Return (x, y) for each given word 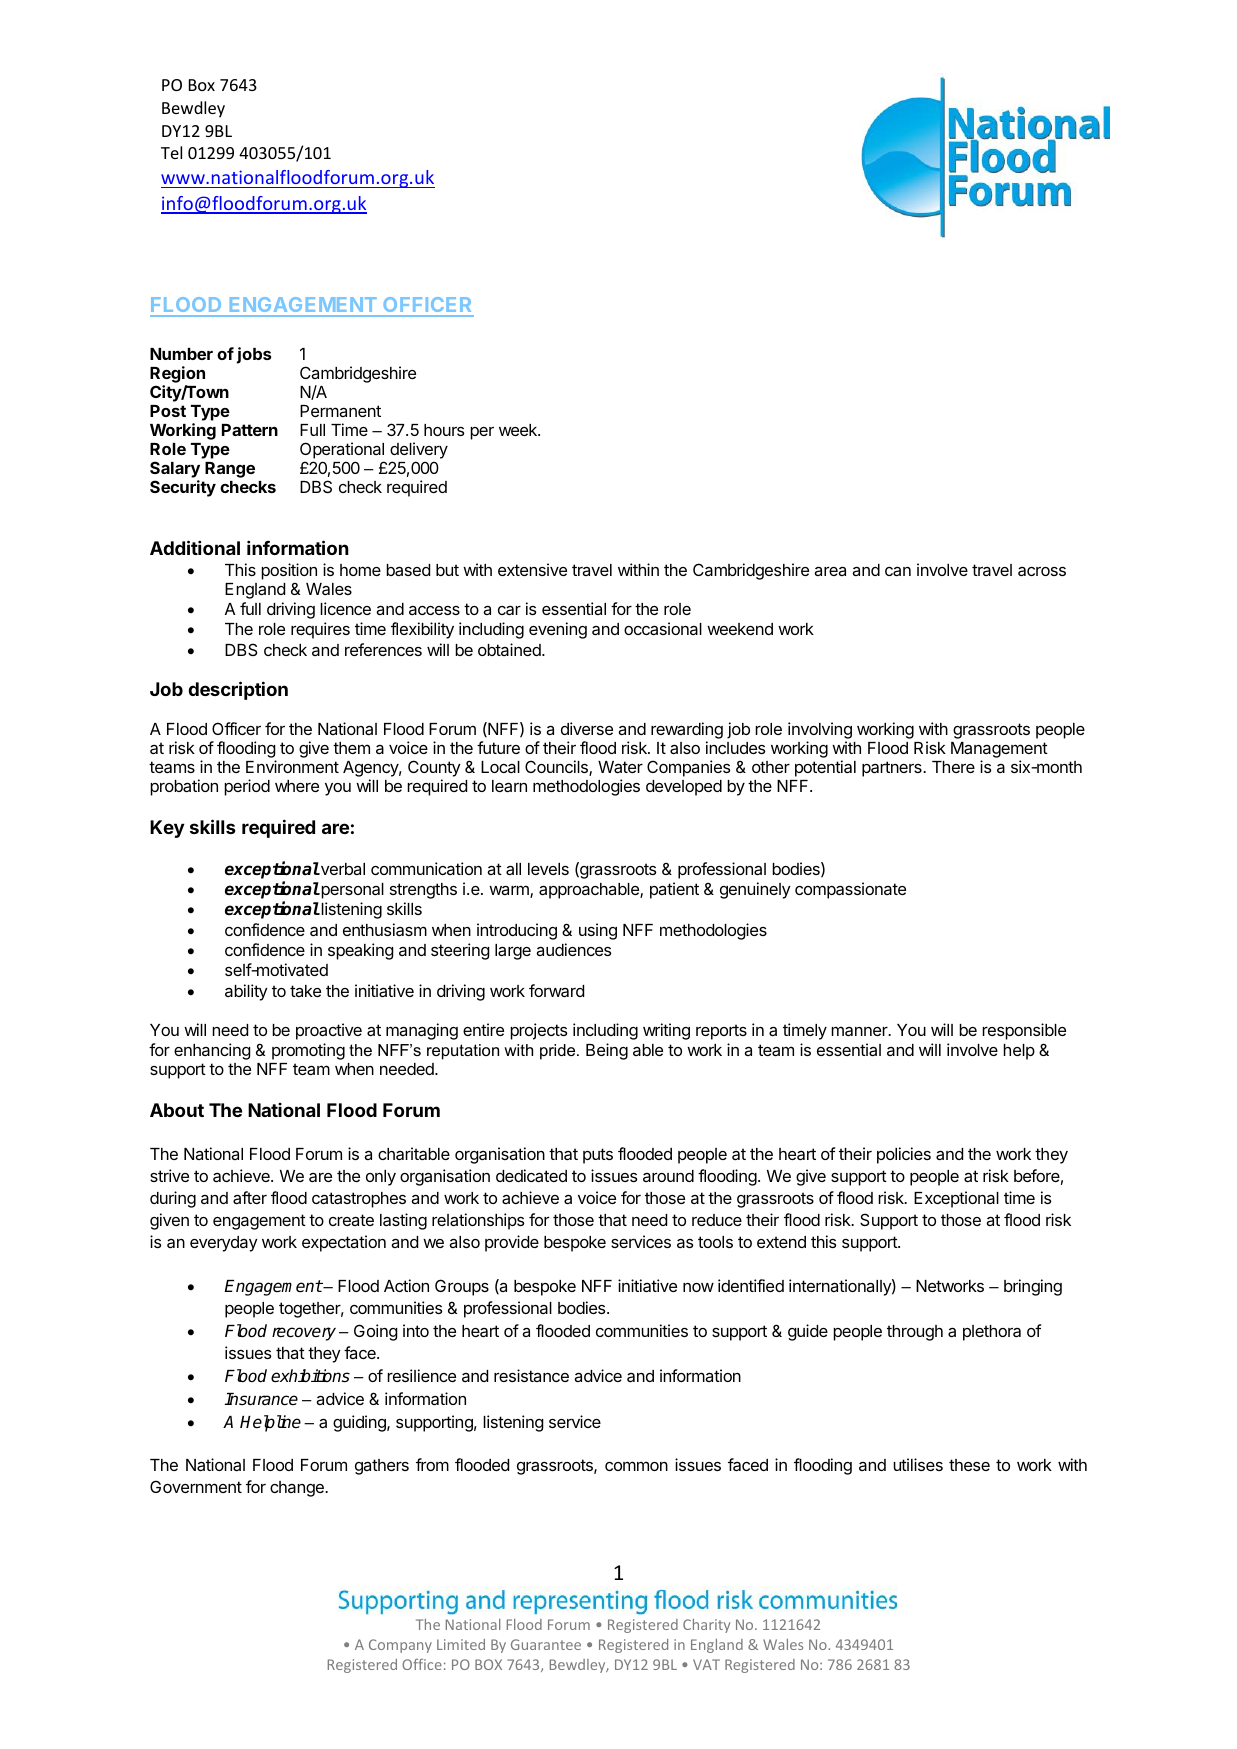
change (298, 1489)
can (898, 571)
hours (444, 430)
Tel (171, 152)
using (598, 931)
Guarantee (546, 1644)
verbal (342, 869)
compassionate (850, 890)
